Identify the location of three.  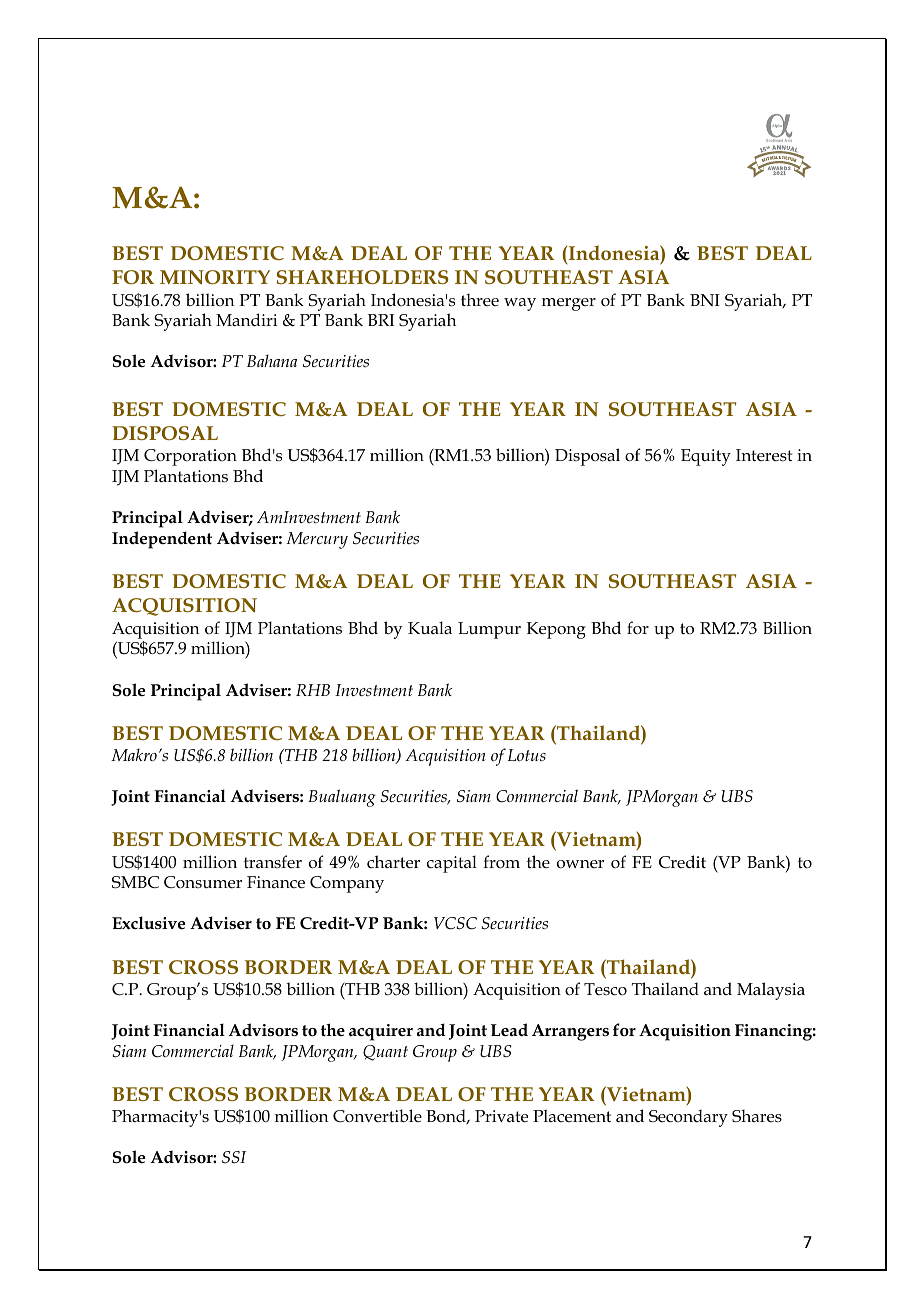
(480, 299).
